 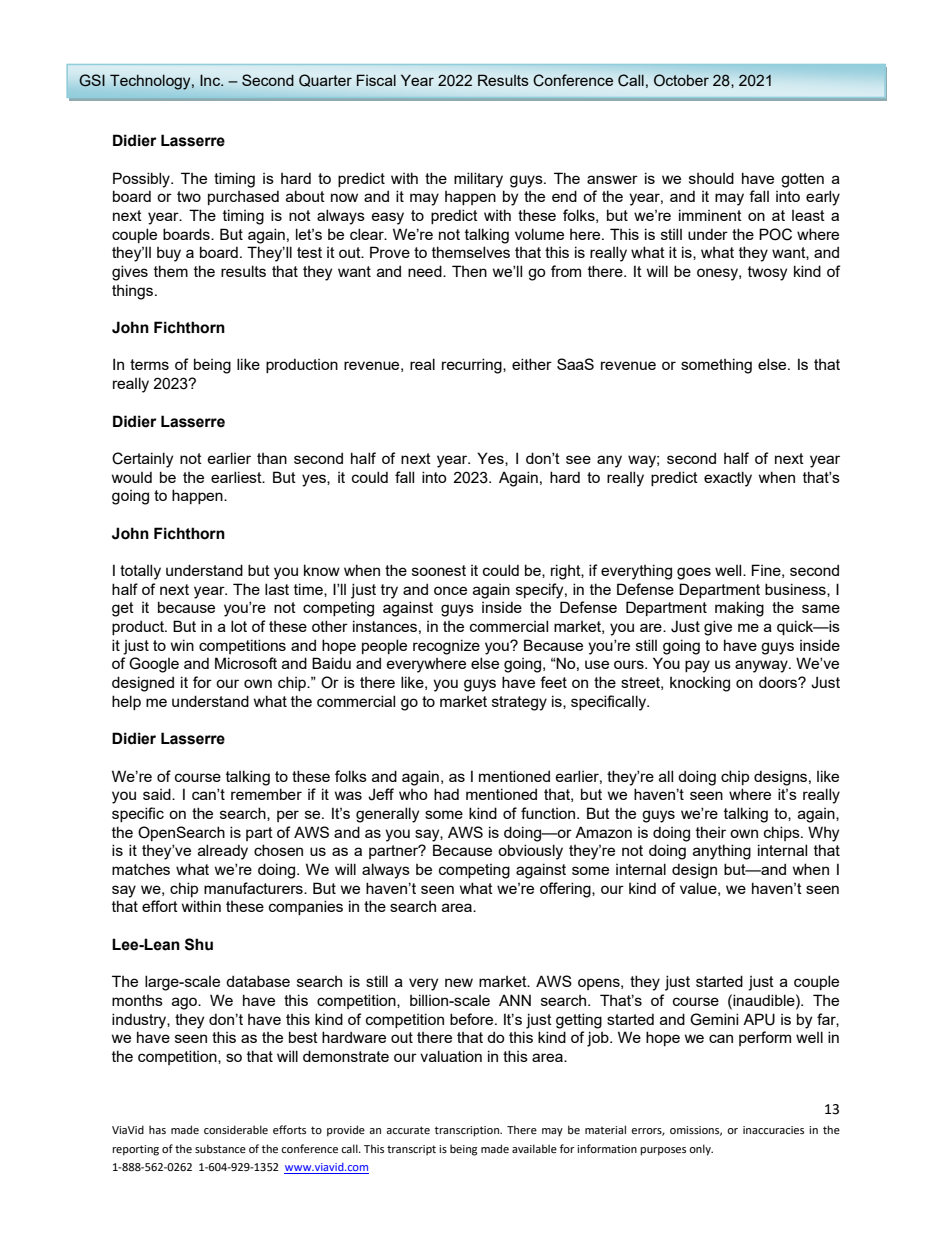 I want to click on POC, so click(x=775, y=234).
